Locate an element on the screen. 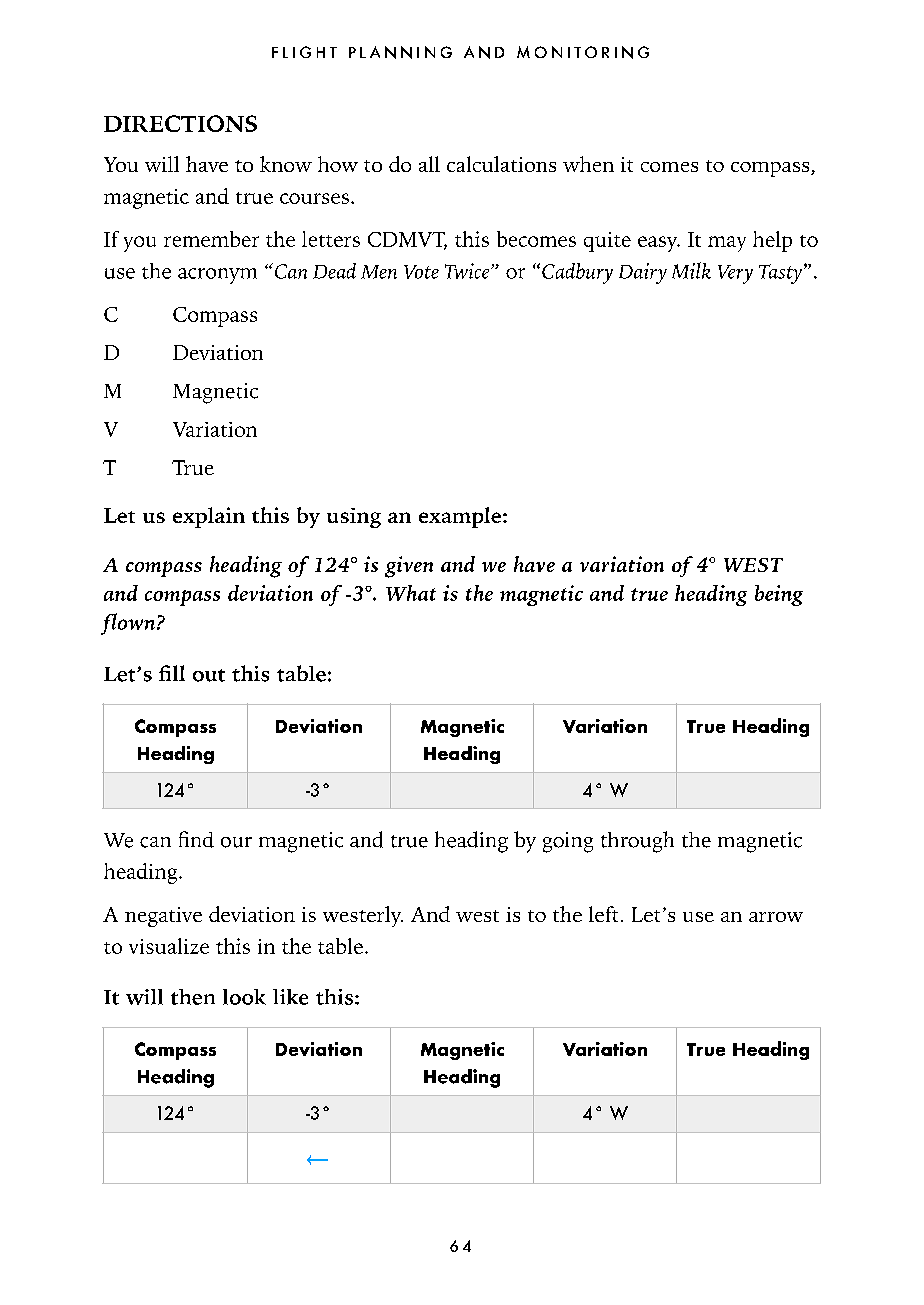 The image size is (924, 1305). through is located at coordinates (637, 842).
